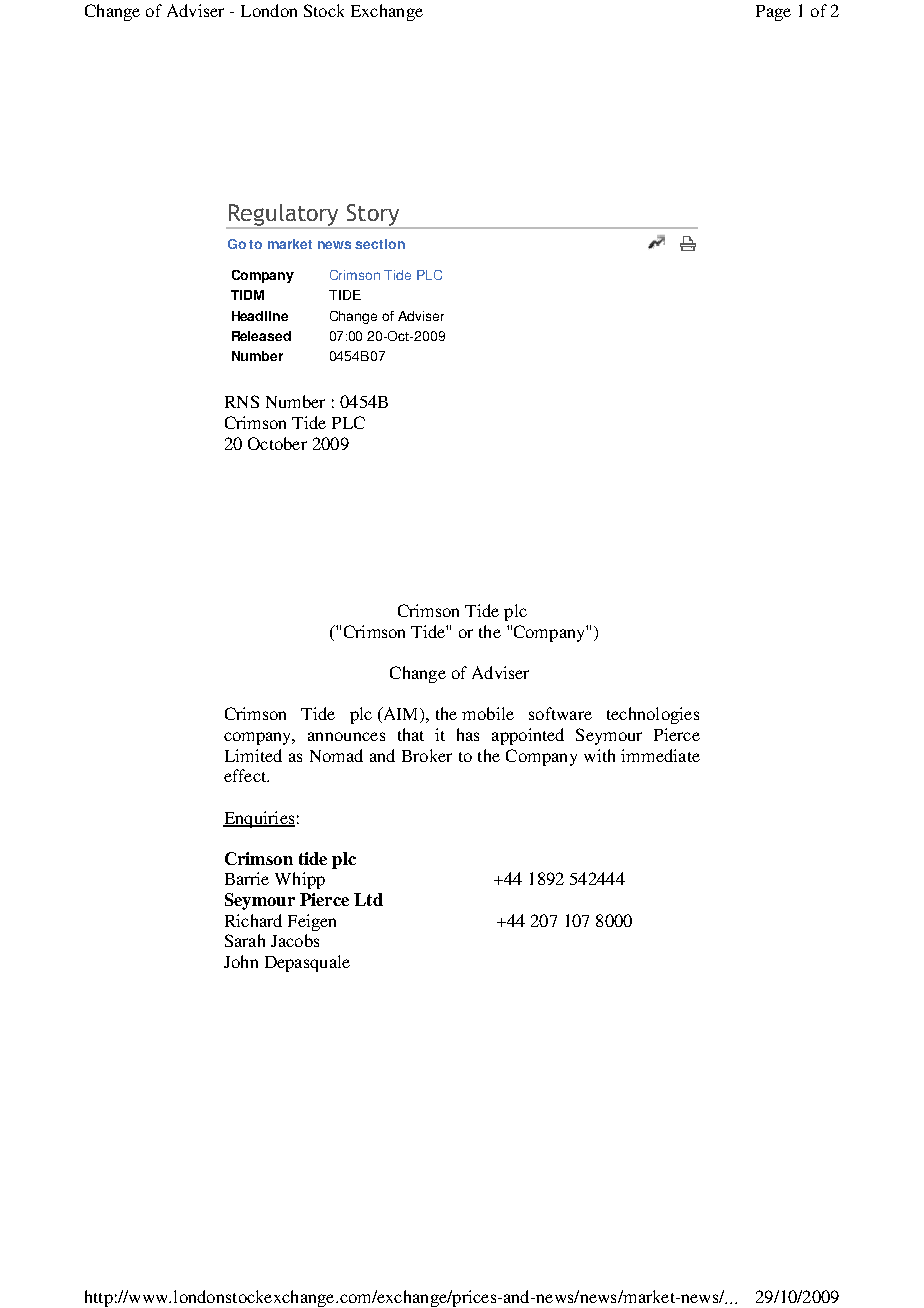 Image resolution: width=924 pixels, height=1308 pixels. Describe the element at coordinates (373, 216) in the document. I see `Story` at that location.
